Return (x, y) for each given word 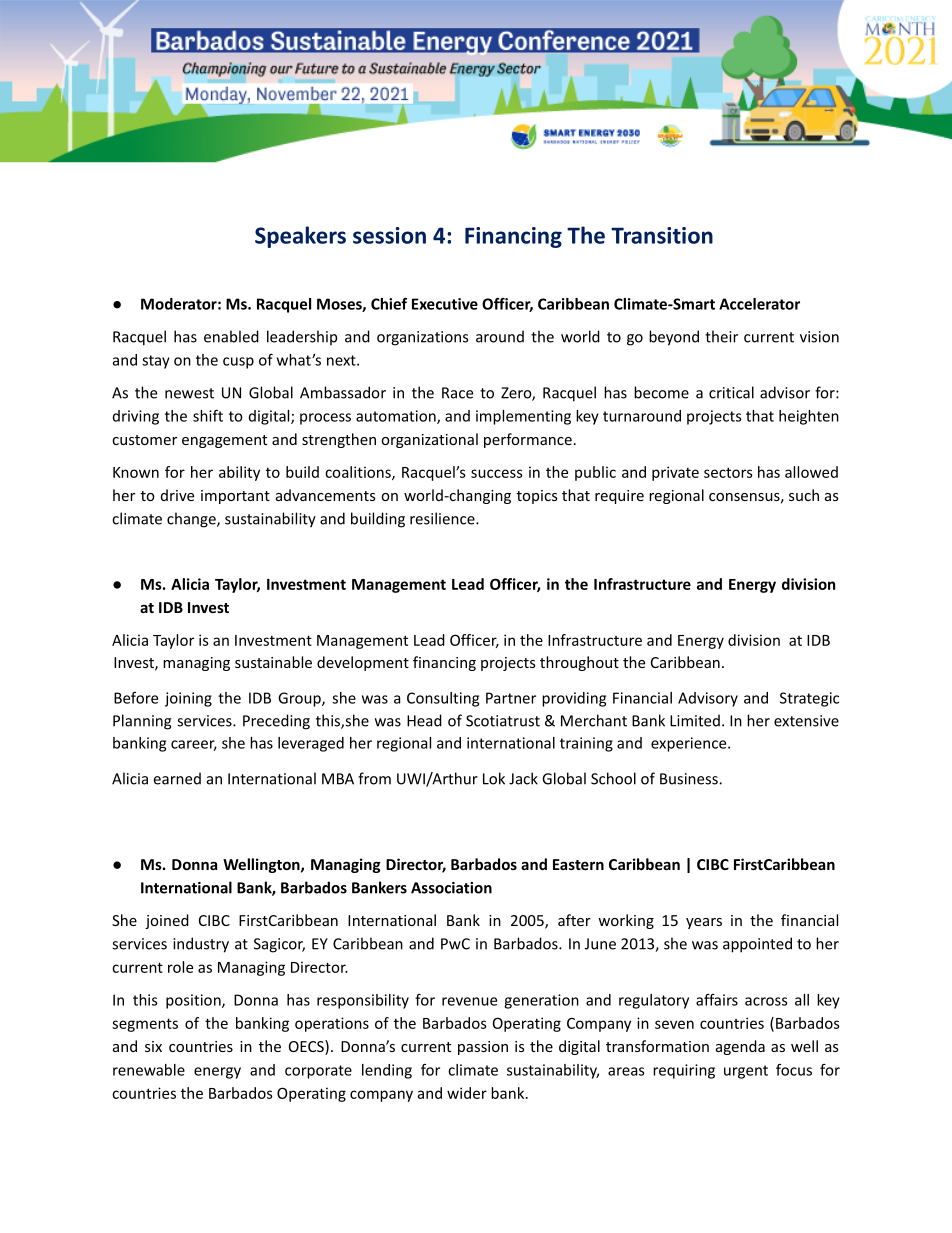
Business (690, 779)
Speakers (300, 237)
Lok (494, 778)
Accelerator (759, 304)
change (192, 520)
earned (177, 778)
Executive (445, 304)
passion (483, 1048)
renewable (149, 1070)
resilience (443, 518)
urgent (746, 1072)
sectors (728, 472)
